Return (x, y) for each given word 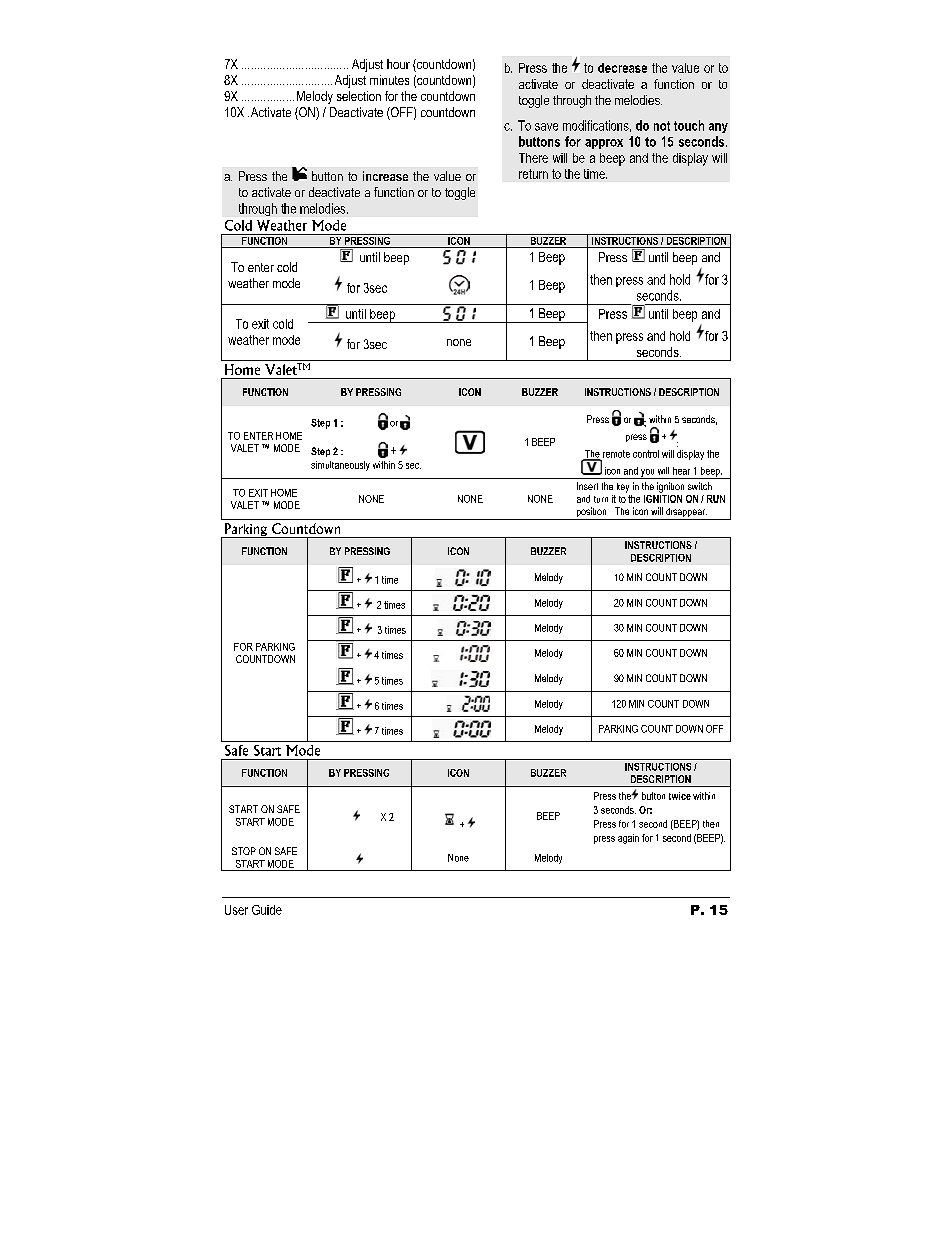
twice (680, 796)
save (546, 127)
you (648, 474)
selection (359, 96)
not (662, 126)
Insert (587, 486)
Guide (267, 910)
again (628, 839)
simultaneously (340, 466)
